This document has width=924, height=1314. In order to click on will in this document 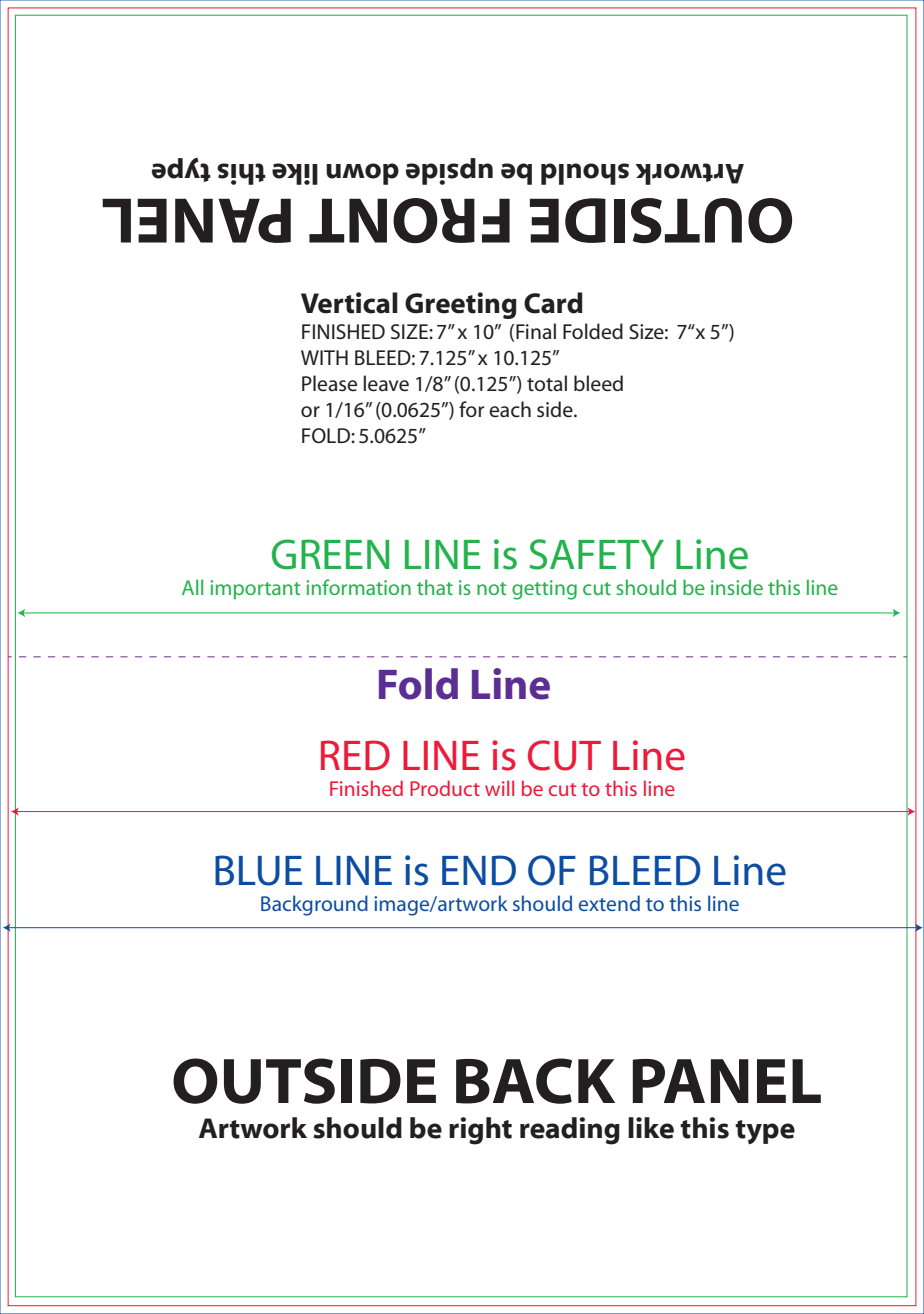, I will do `click(499, 788)`.
